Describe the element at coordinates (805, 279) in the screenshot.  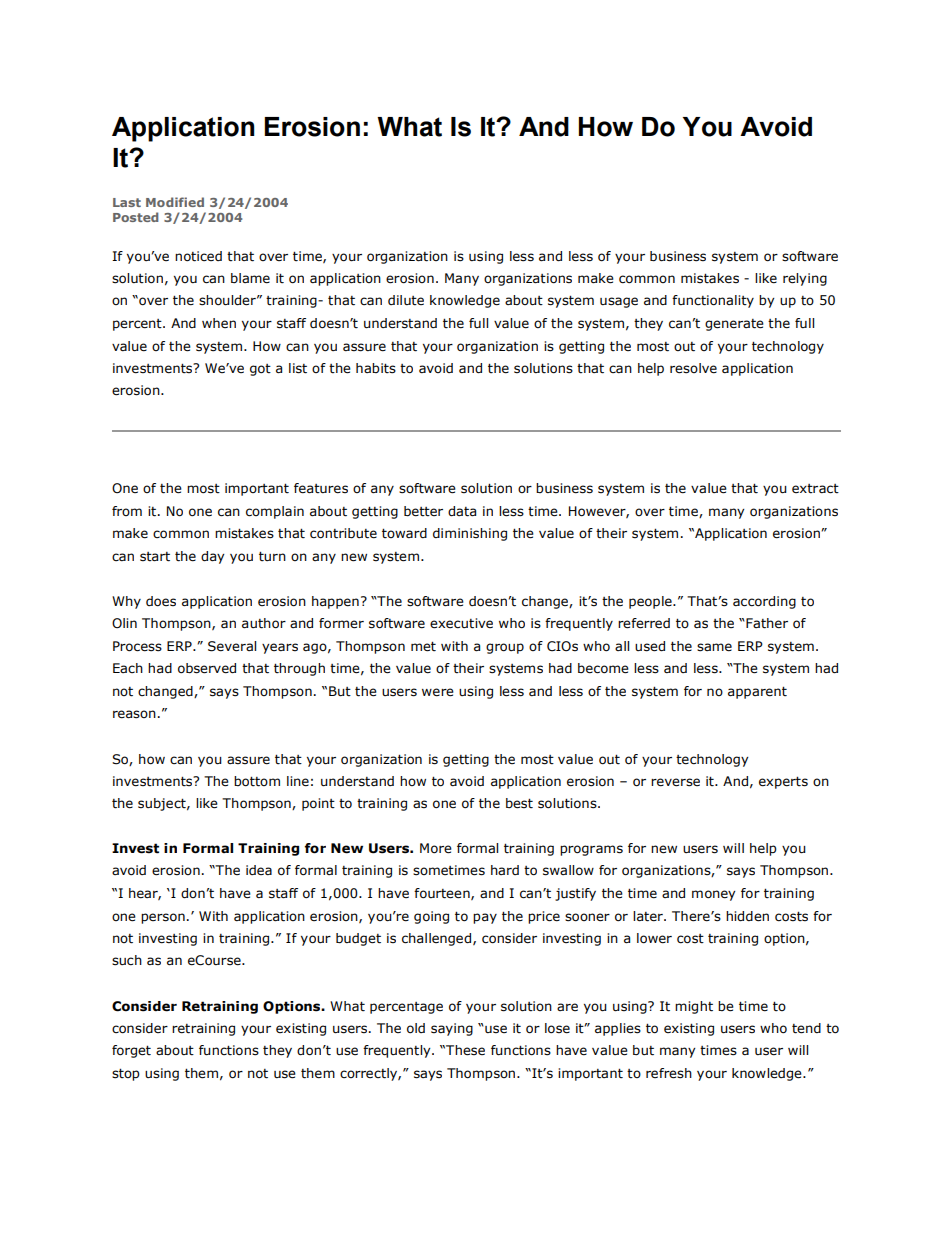
I see `relying` at that location.
